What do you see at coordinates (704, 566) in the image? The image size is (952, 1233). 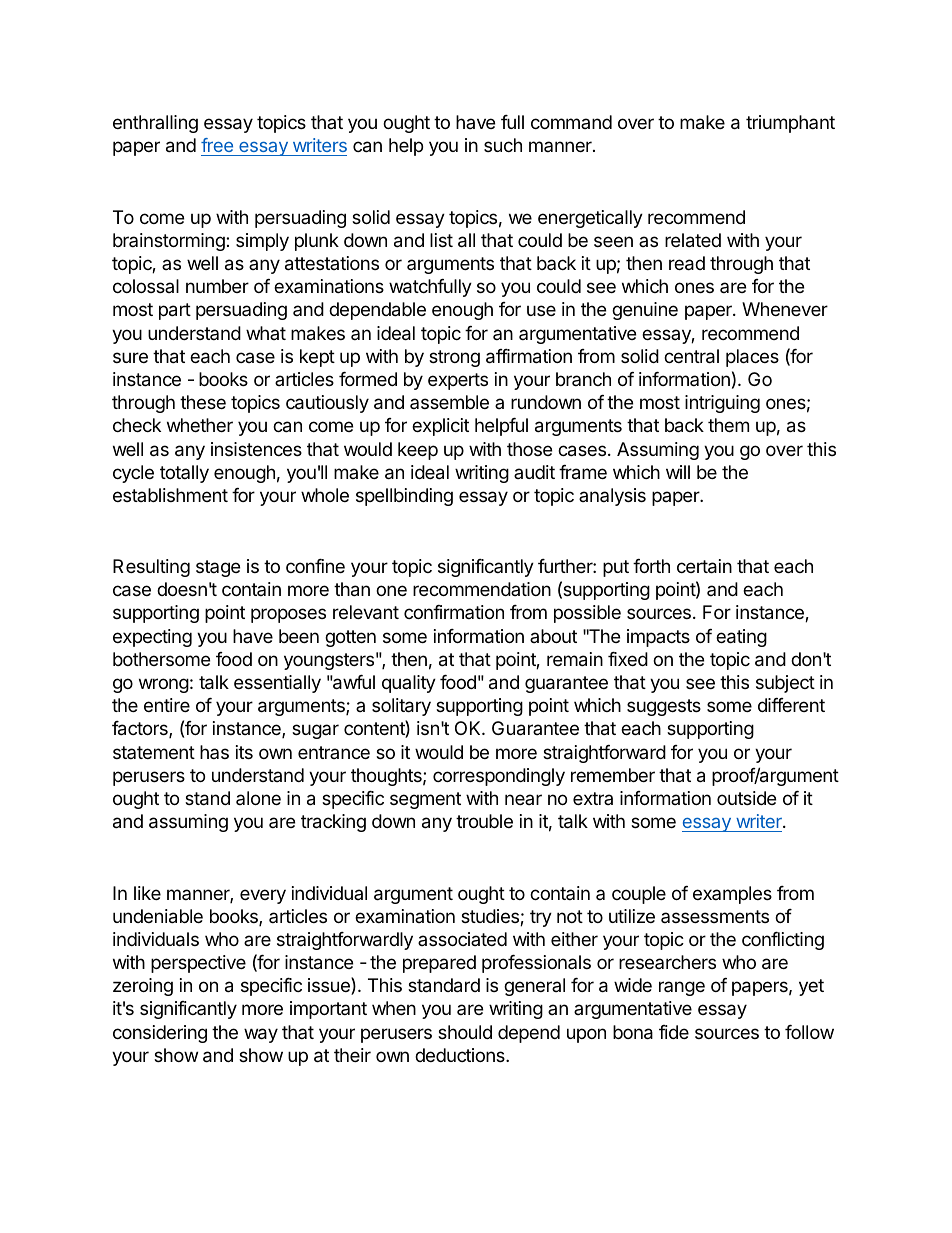 I see `certain` at bounding box center [704, 566].
